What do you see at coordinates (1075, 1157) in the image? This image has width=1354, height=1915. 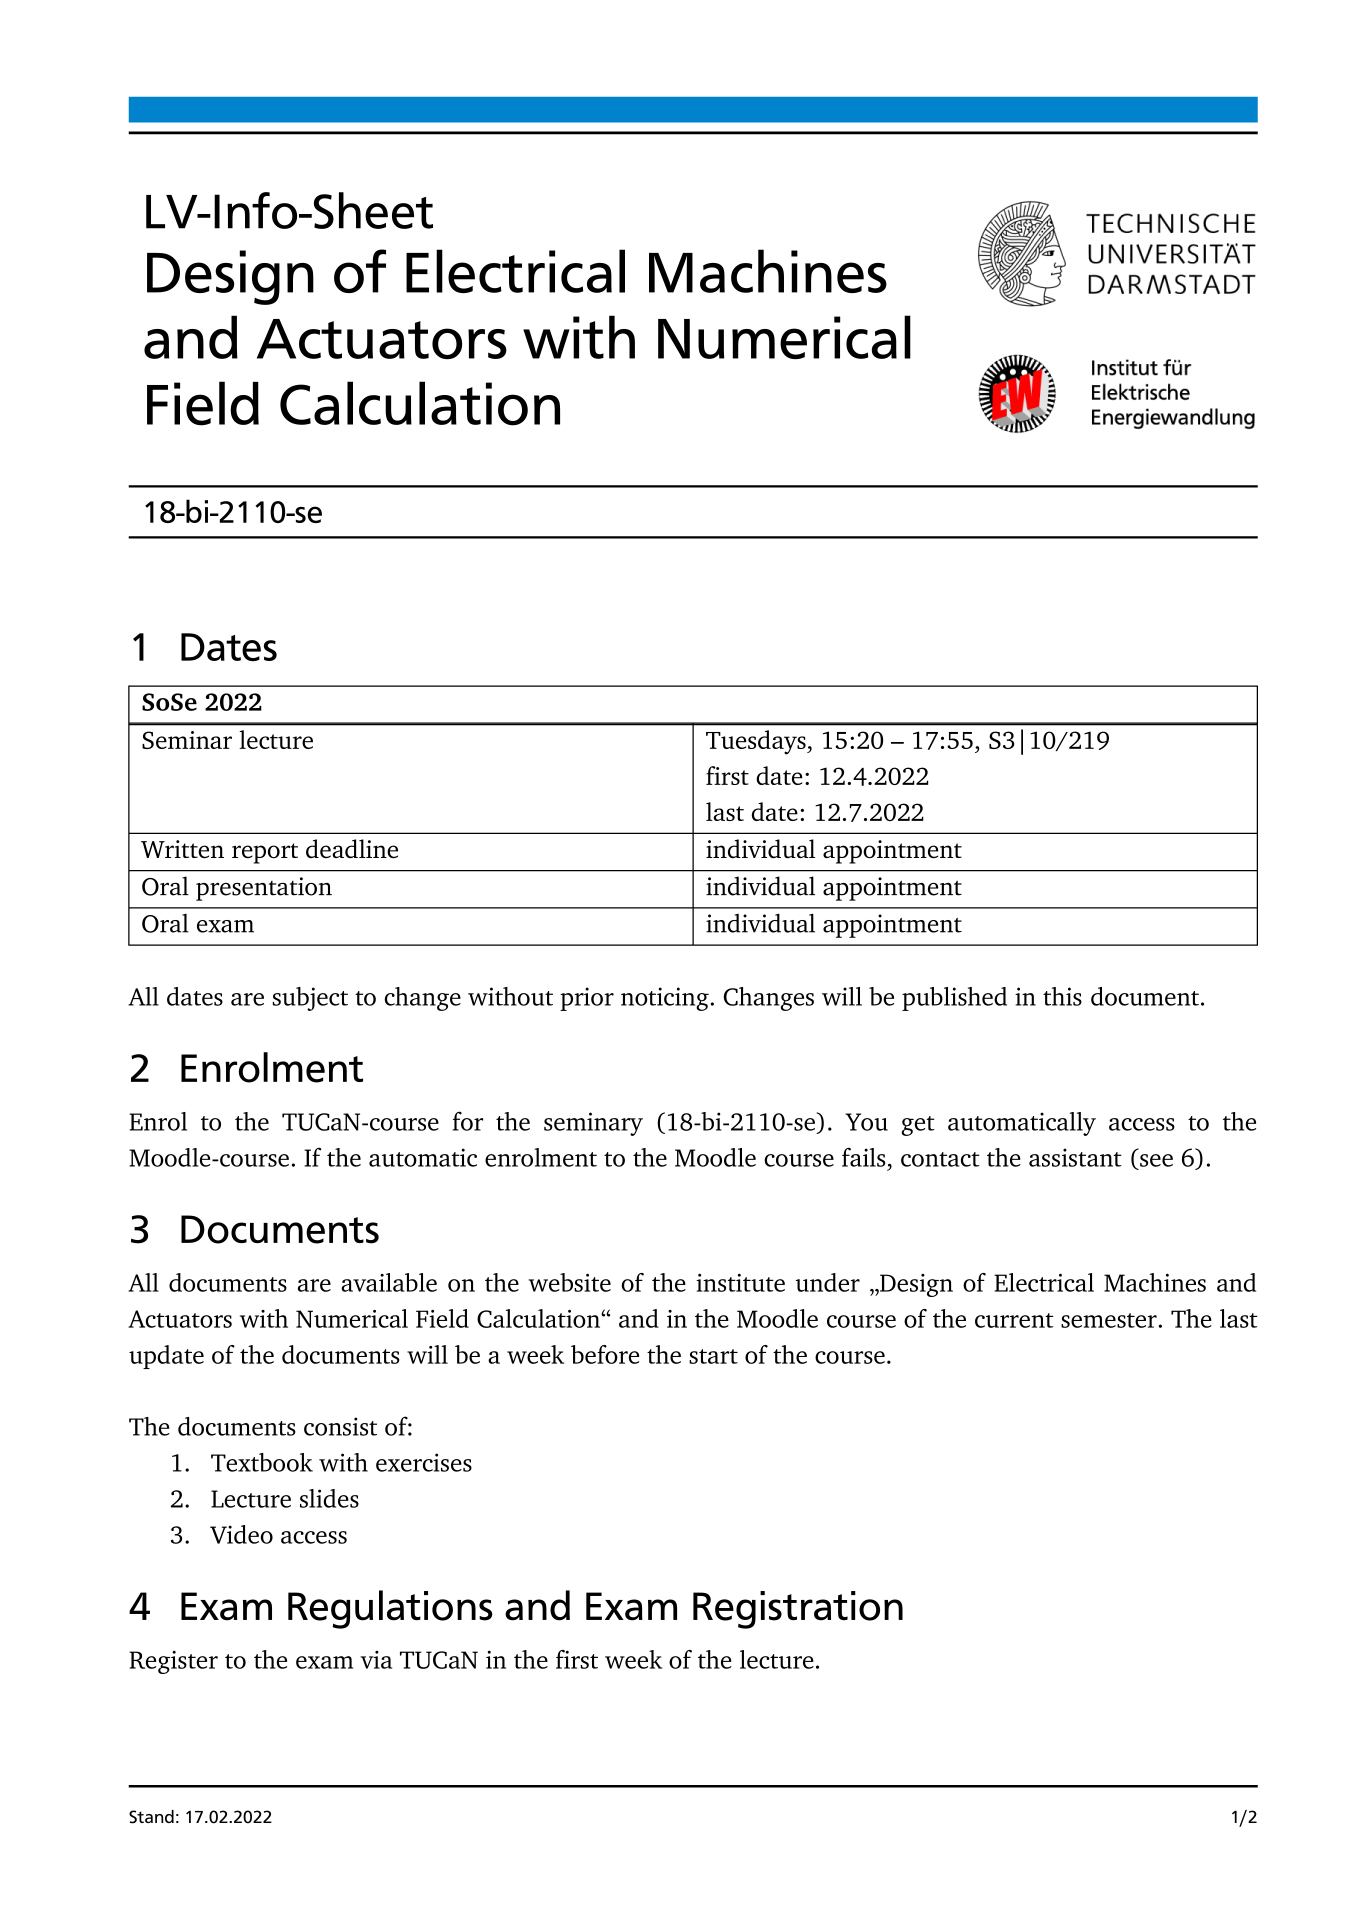 I see `assistant` at bounding box center [1075, 1157].
